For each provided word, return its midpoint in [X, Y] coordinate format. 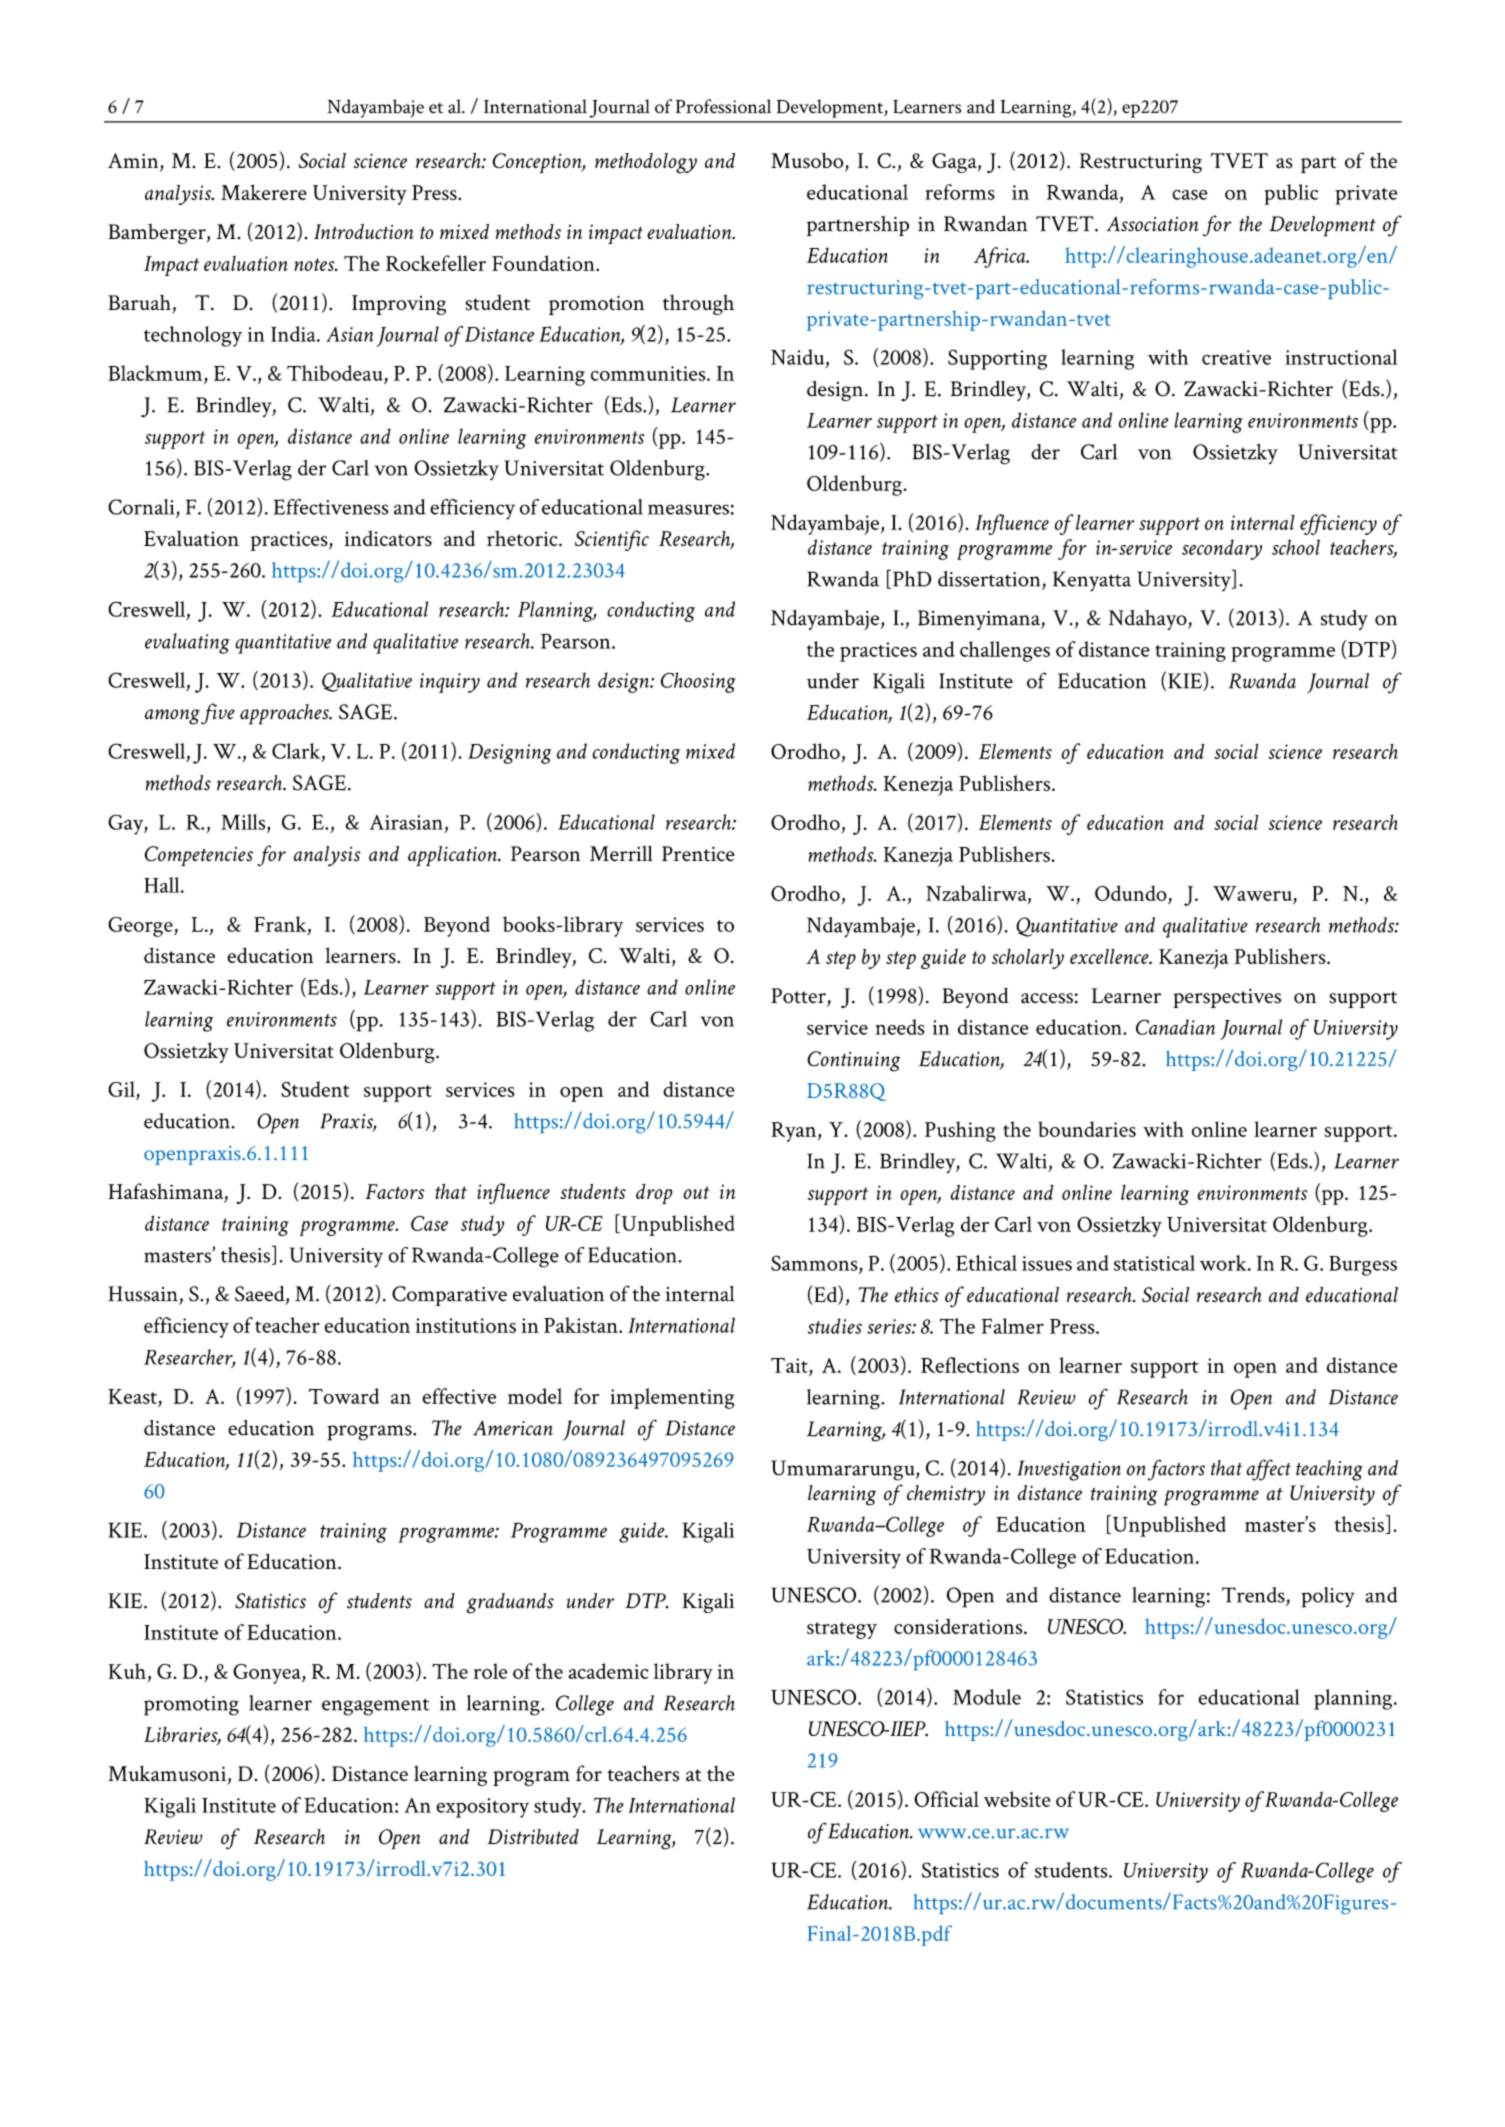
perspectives [1227, 998]
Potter [799, 997]
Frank [281, 925]
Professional [723, 106]
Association [1152, 224]
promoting [191, 1706]
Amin [134, 162]
